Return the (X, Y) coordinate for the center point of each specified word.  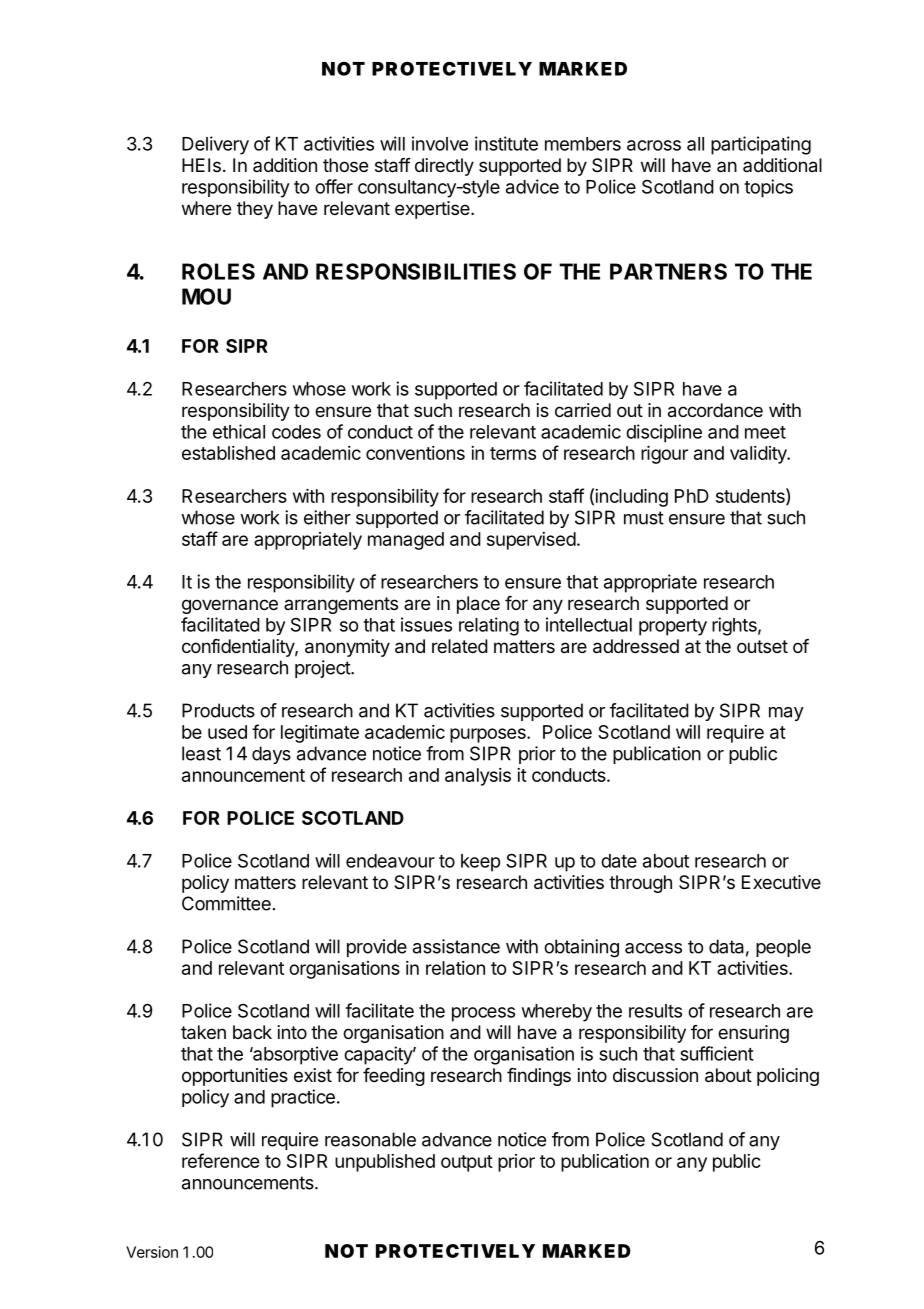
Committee (226, 903)
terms (513, 453)
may (786, 714)
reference (220, 1160)
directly (444, 167)
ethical (239, 431)
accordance (715, 410)
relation (455, 968)
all (695, 144)
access (653, 948)
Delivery (215, 145)
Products (218, 710)
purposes (489, 735)
